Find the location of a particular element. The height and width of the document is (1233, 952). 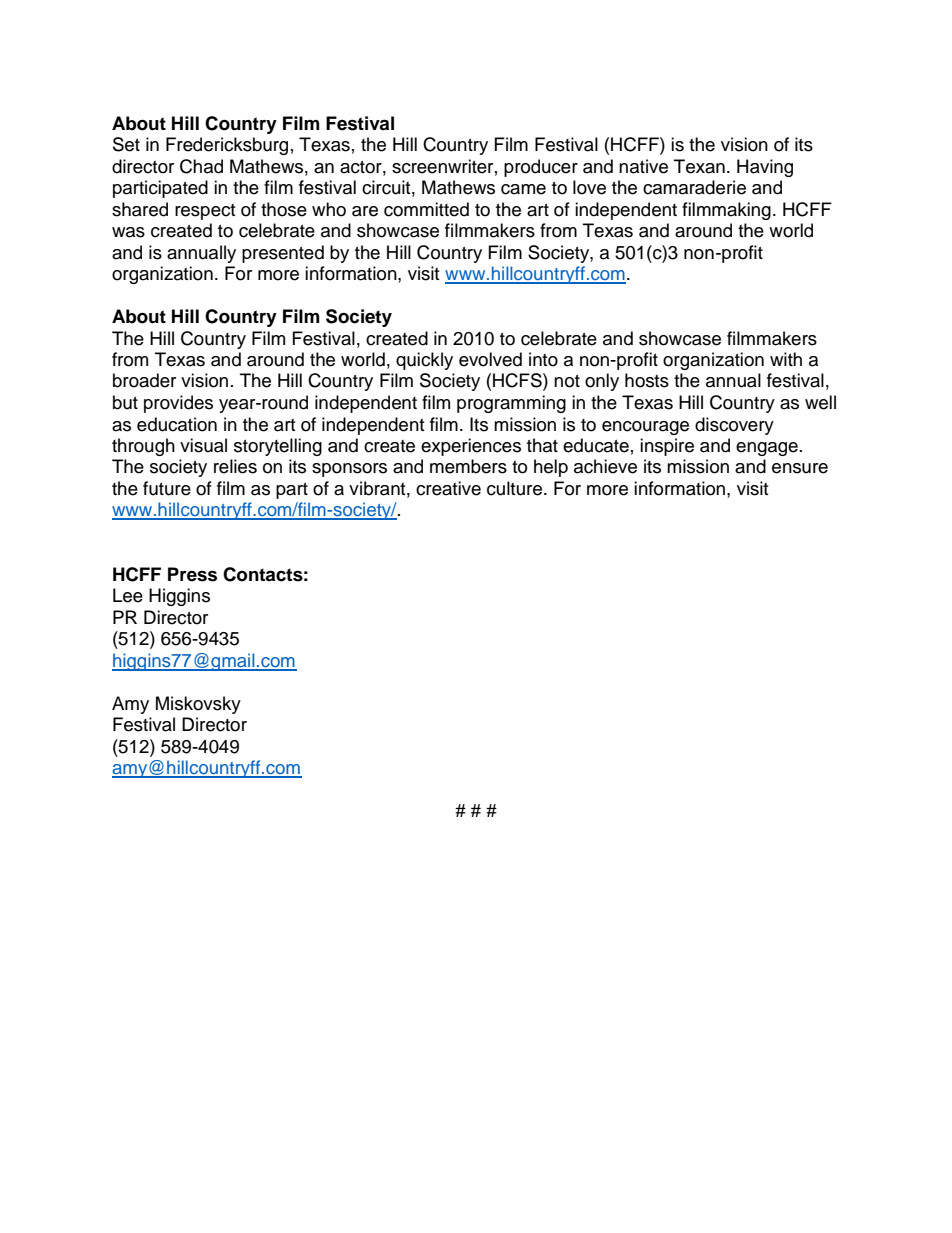

producer is located at coordinates (541, 168).
